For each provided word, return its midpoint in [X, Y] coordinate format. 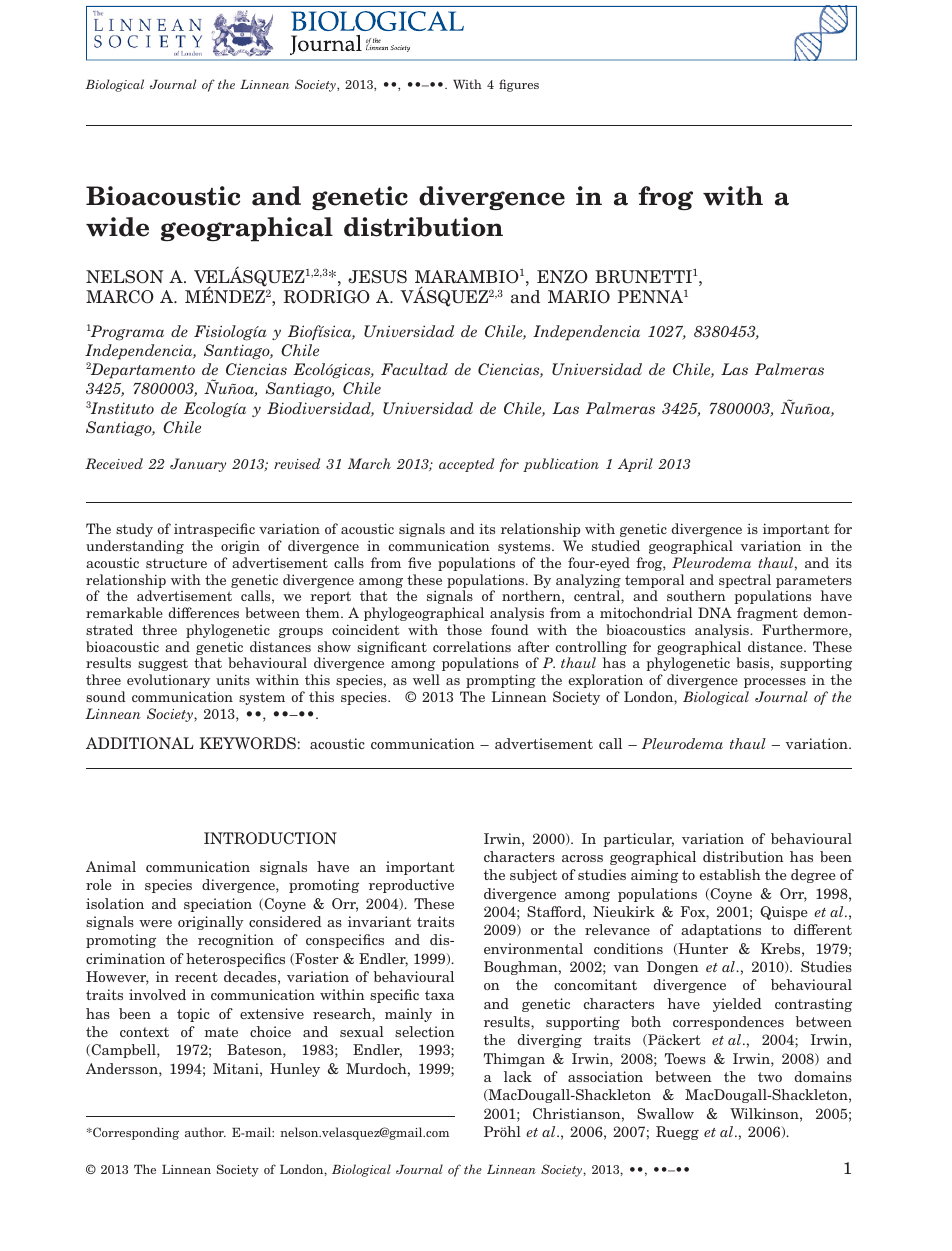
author [205, 1132]
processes [775, 683]
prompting [501, 681]
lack [518, 1076]
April [635, 465]
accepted [466, 465]
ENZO [562, 277]
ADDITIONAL [139, 743]
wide [117, 227]
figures [519, 85]
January [198, 465]
